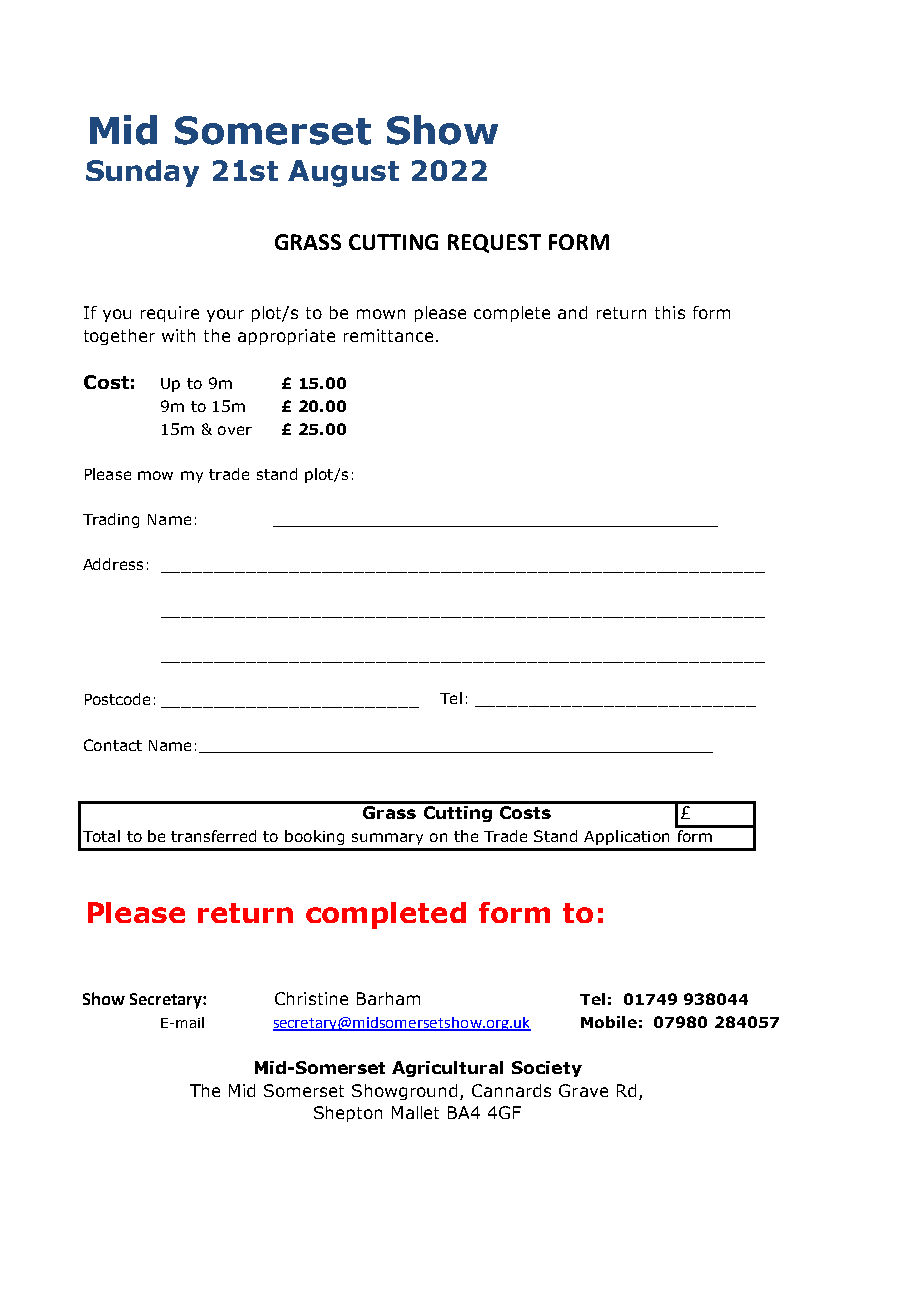  What do you see at coordinates (343, 173) in the screenshot?
I see `August` at bounding box center [343, 173].
